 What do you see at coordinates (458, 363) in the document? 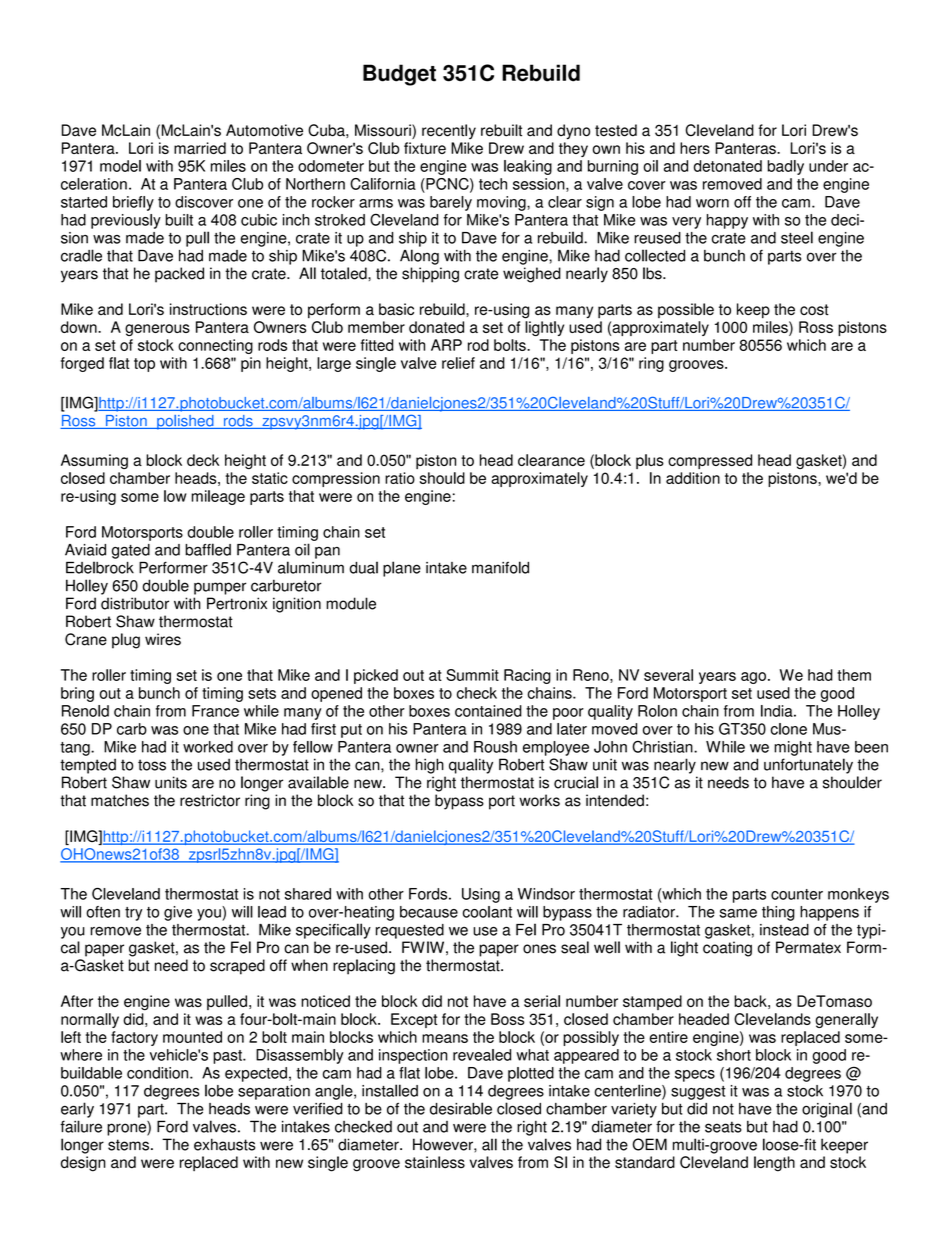
I see `relief` at bounding box center [458, 363].
